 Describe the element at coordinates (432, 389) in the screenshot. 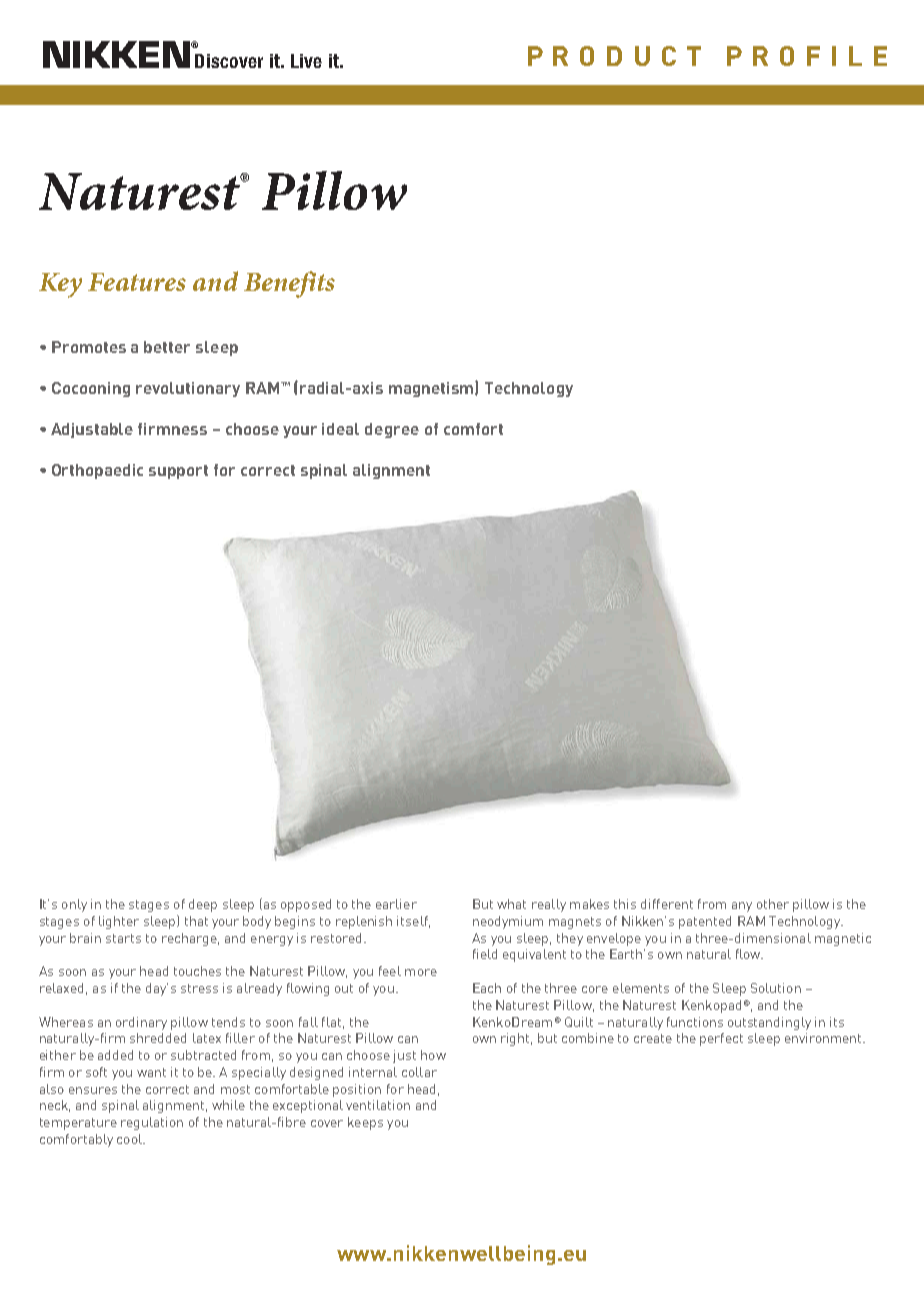

I see `magnetism` at that location.
